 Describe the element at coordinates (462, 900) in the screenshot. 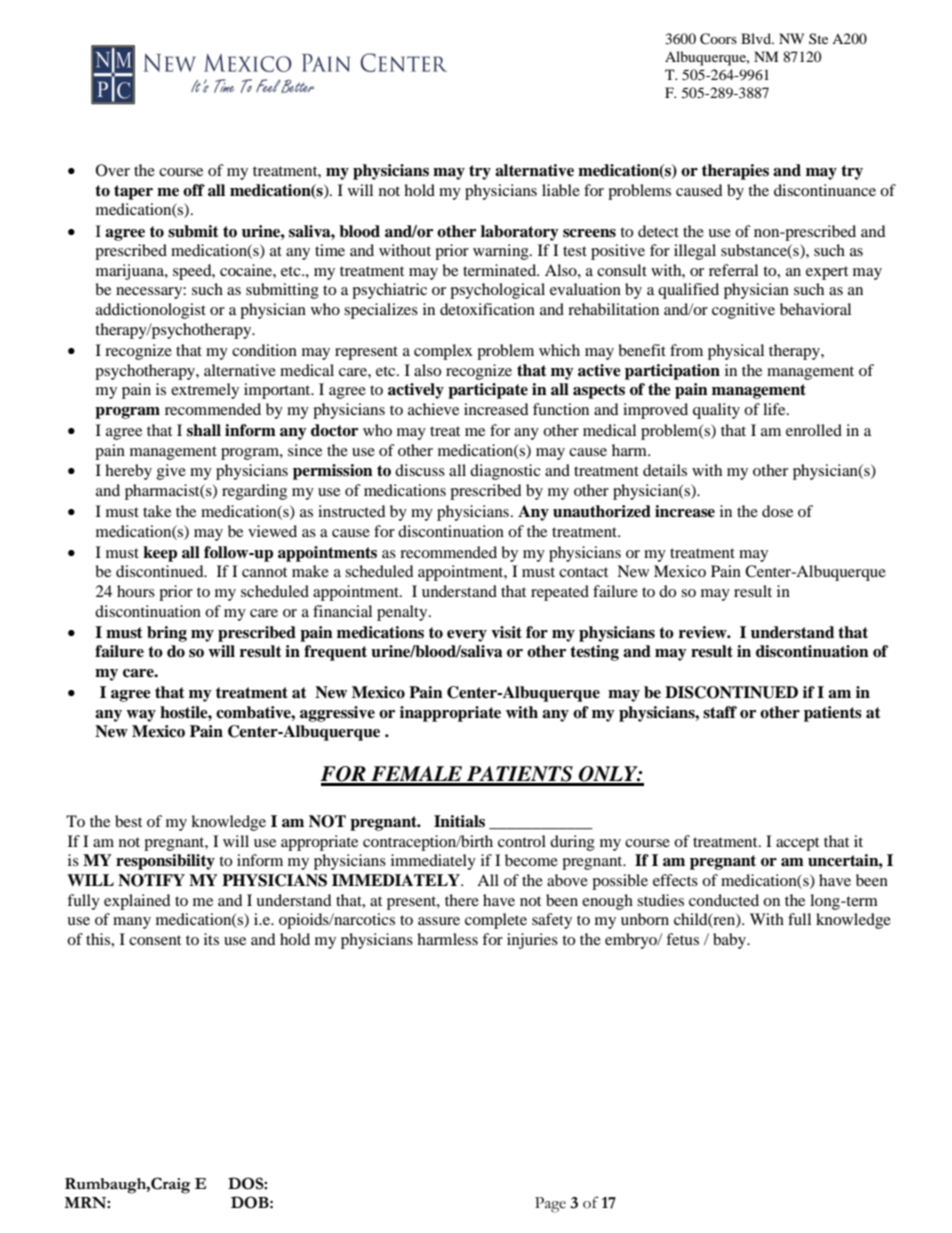

I see `there` at that location.
